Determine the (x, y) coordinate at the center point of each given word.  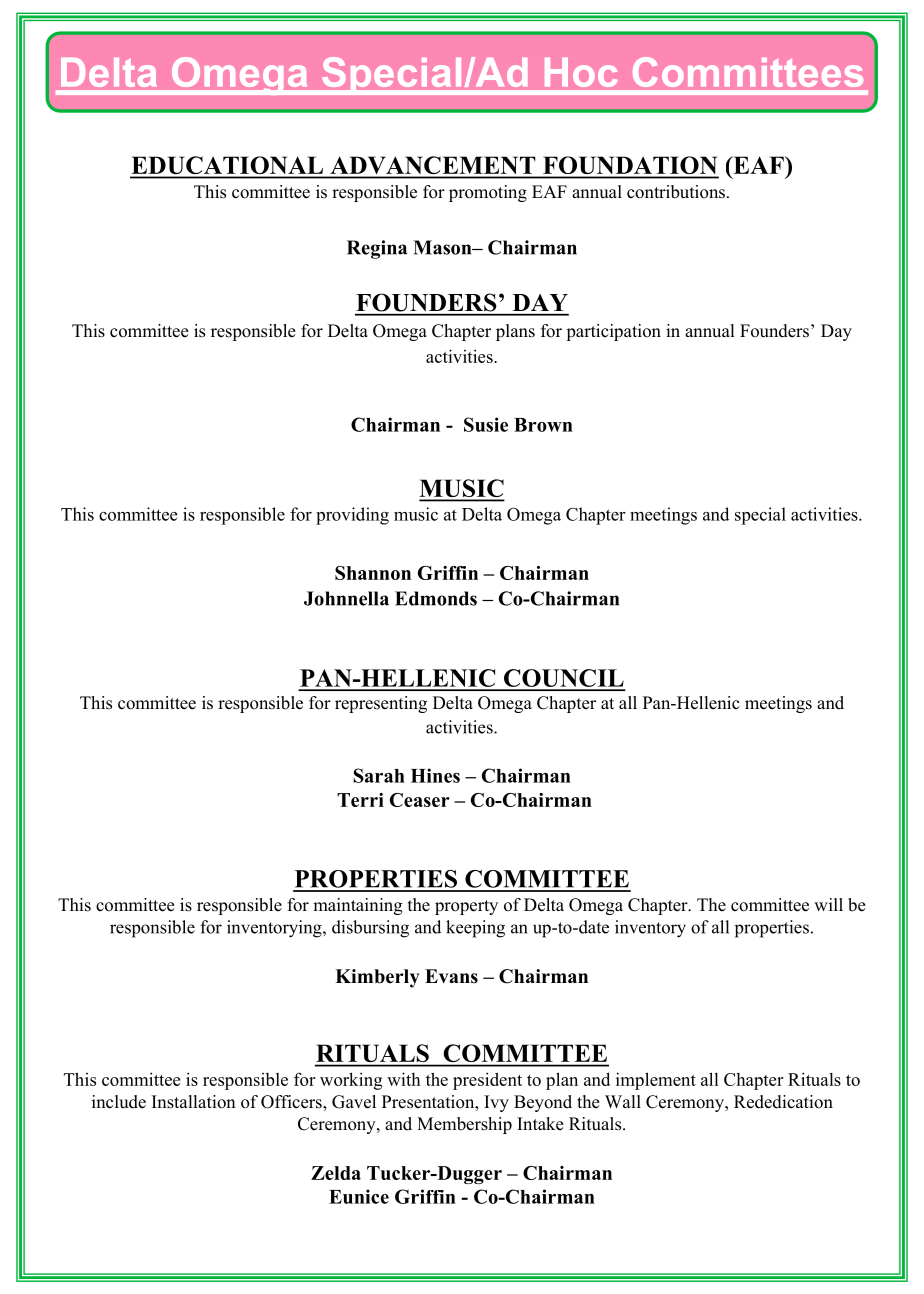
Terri (360, 800)
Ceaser (420, 800)
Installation (194, 1102)
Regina (377, 249)
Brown (543, 425)
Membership (464, 1125)
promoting (488, 193)
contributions (676, 192)
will (828, 904)
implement (656, 1081)
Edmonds (436, 598)
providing (352, 516)
